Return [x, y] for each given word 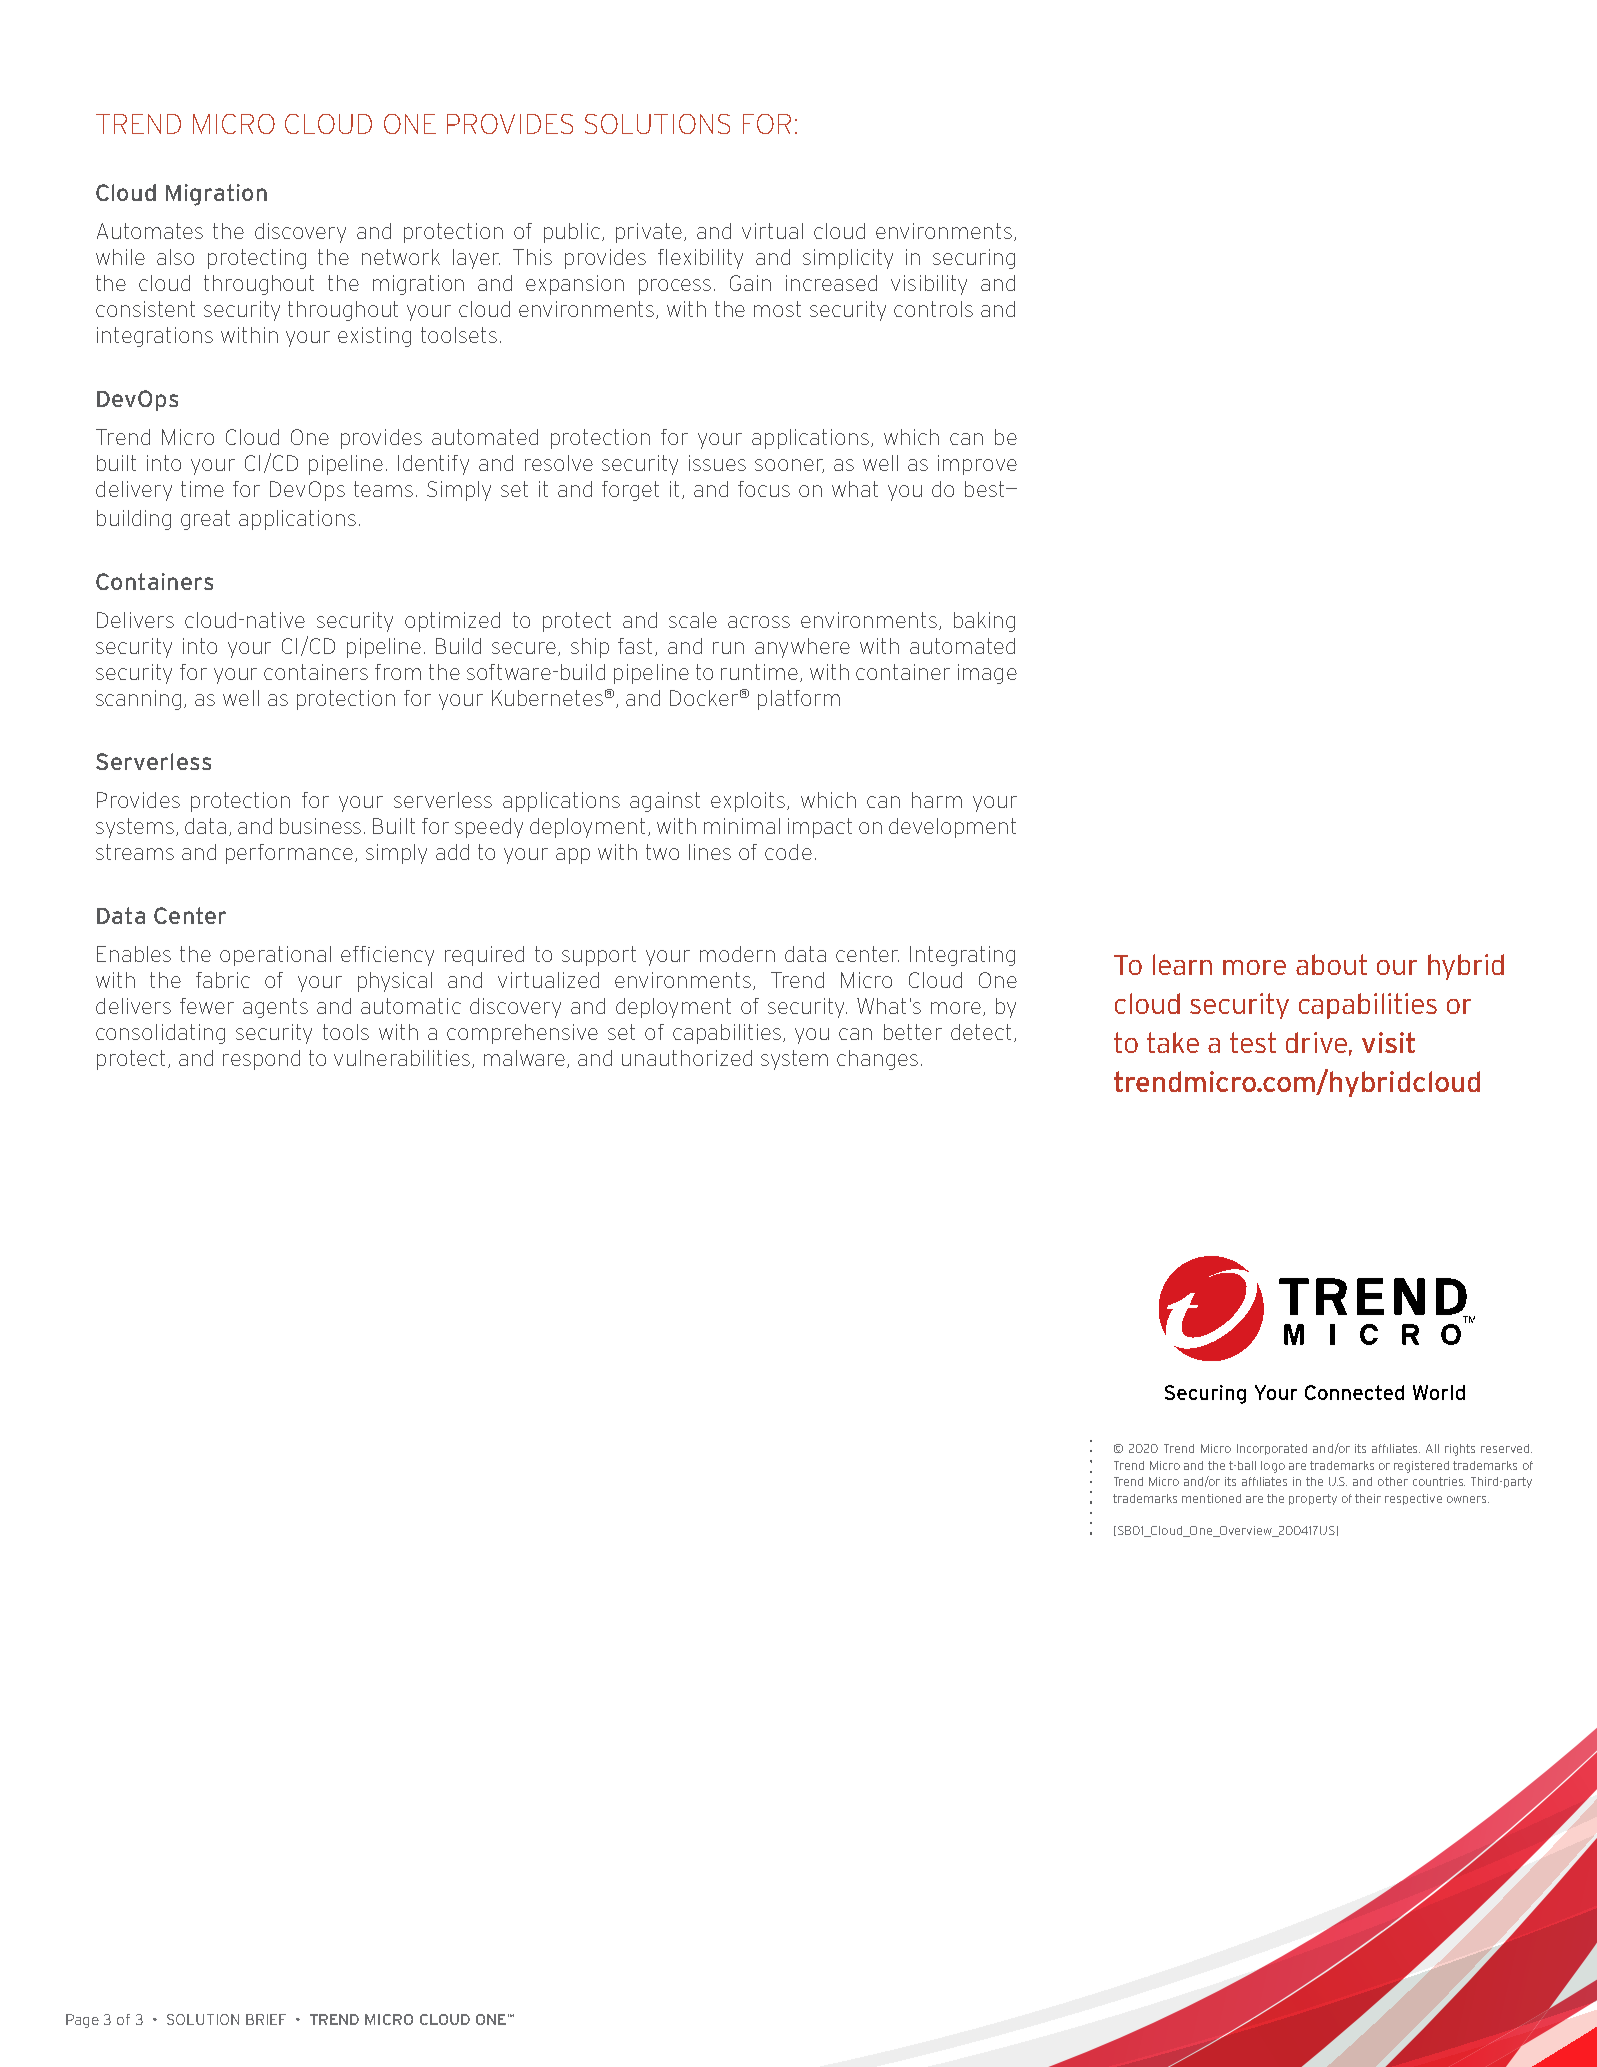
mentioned [1211, 1498]
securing [974, 259]
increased [831, 283]
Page [82, 2021]
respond [261, 1060]
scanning [138, 700]
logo [1273, 1467]
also [175, 257]
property [1313, 1499]
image [987, 674]
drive [1316, 1042]
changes [877, 1060]
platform [799, 700]
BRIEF [266, 2019]
